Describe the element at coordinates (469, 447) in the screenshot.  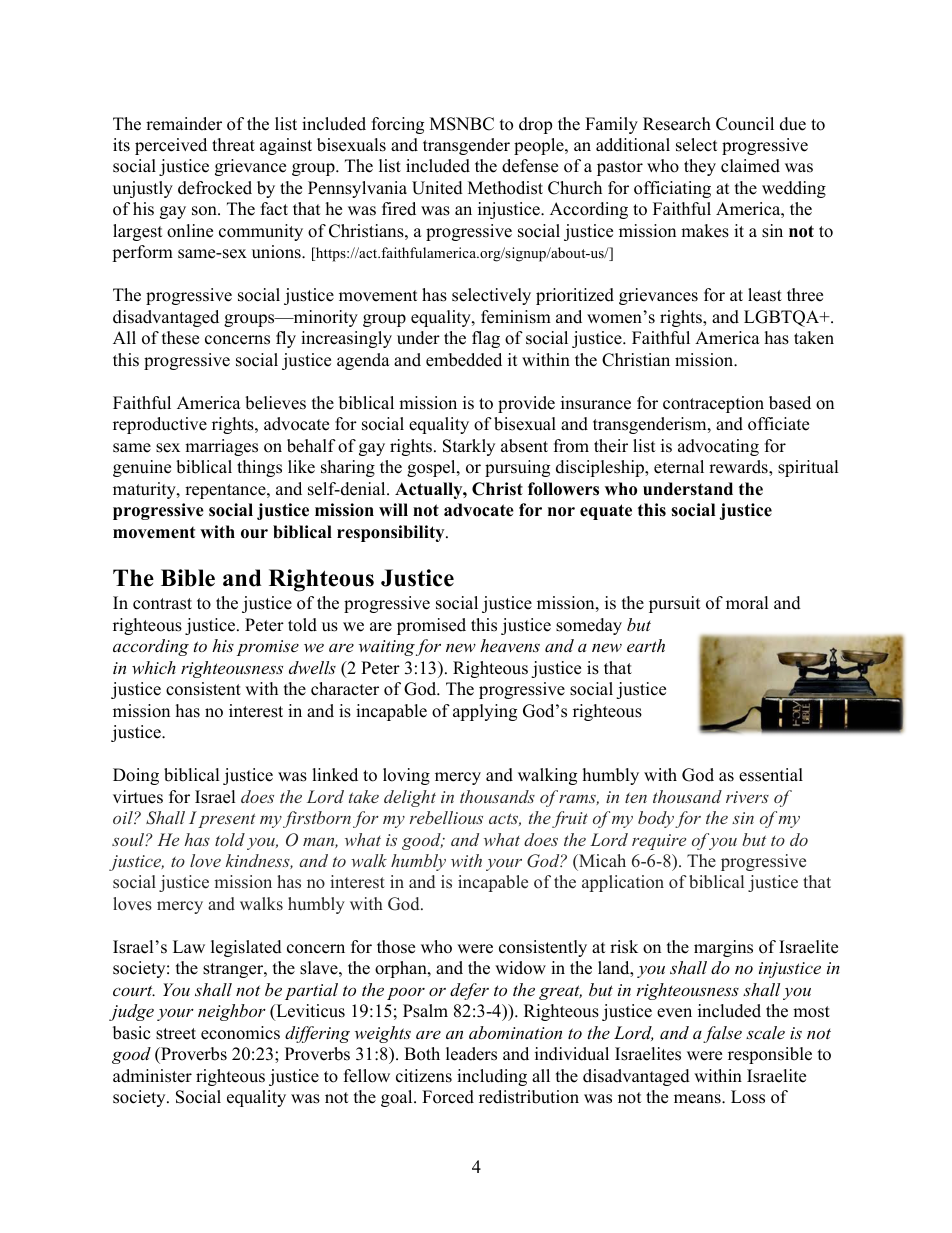
I see `Starkly` at that location.
